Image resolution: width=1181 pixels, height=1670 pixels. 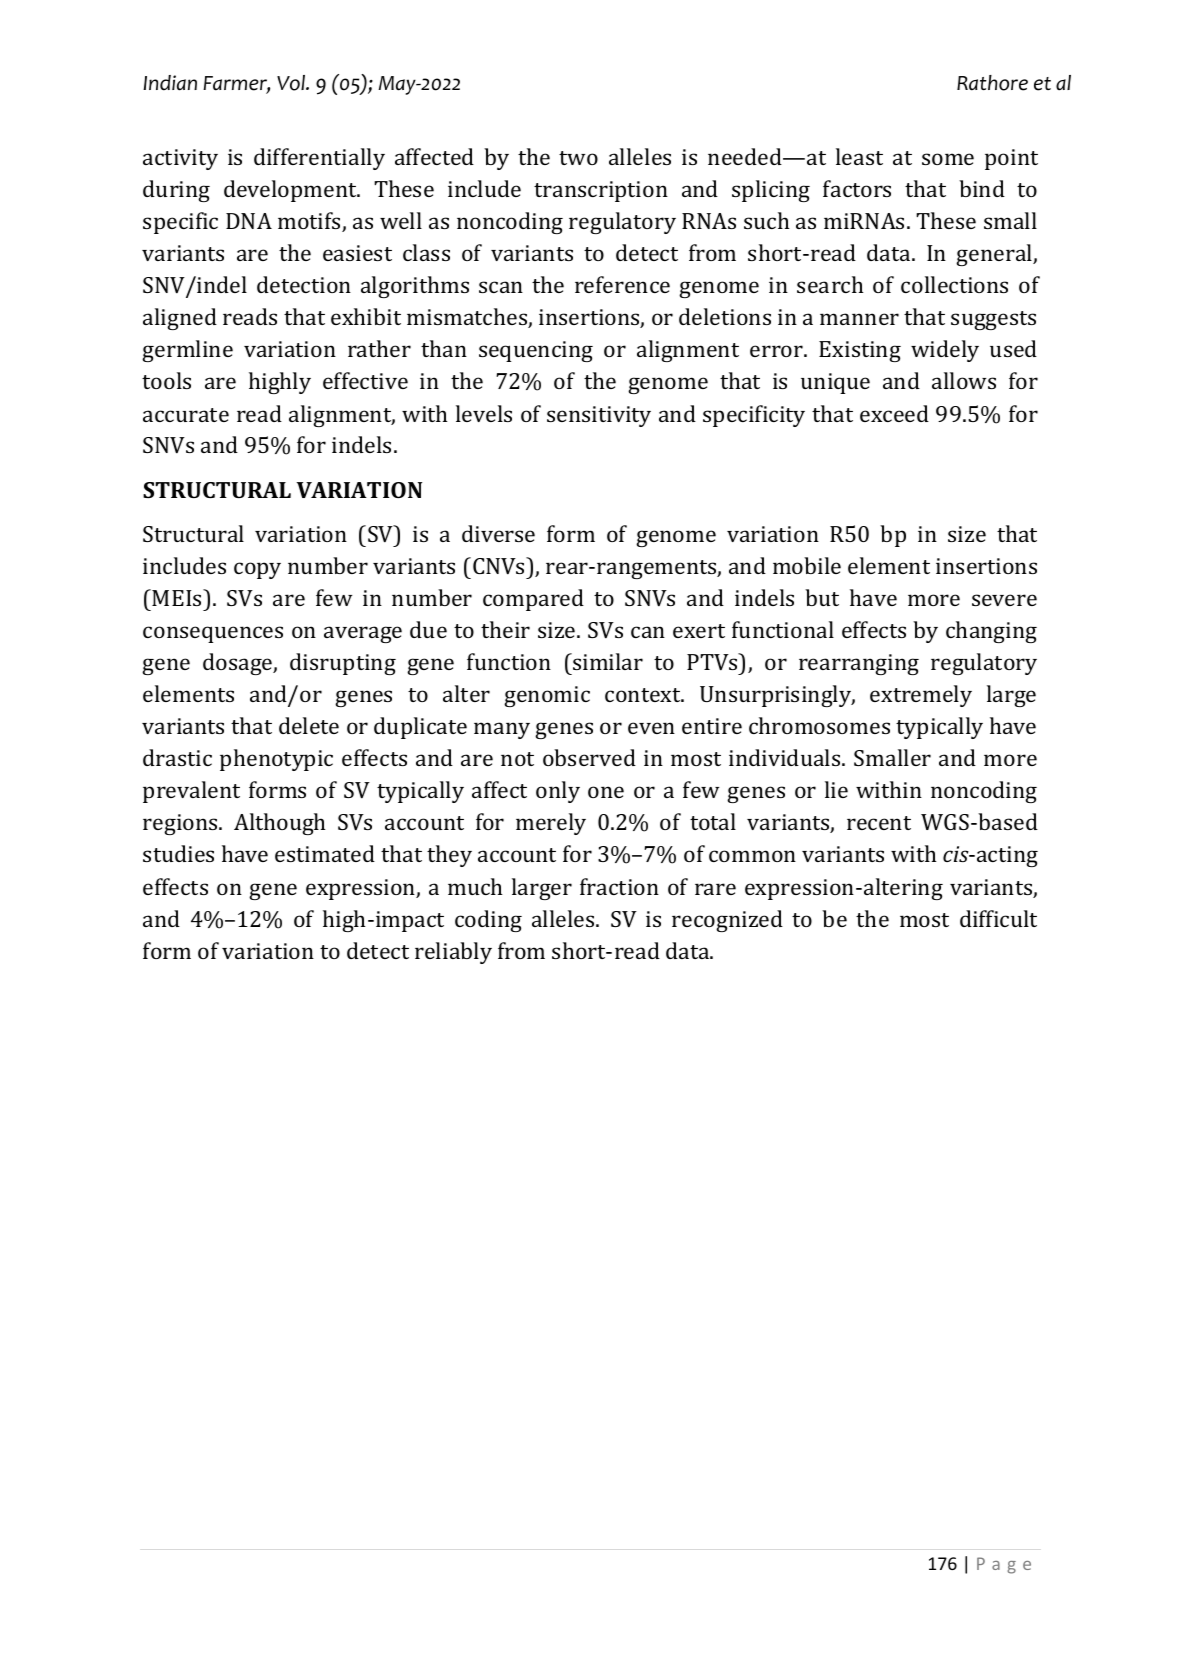 I want to click on extremely, so click(x=921, y=696).
